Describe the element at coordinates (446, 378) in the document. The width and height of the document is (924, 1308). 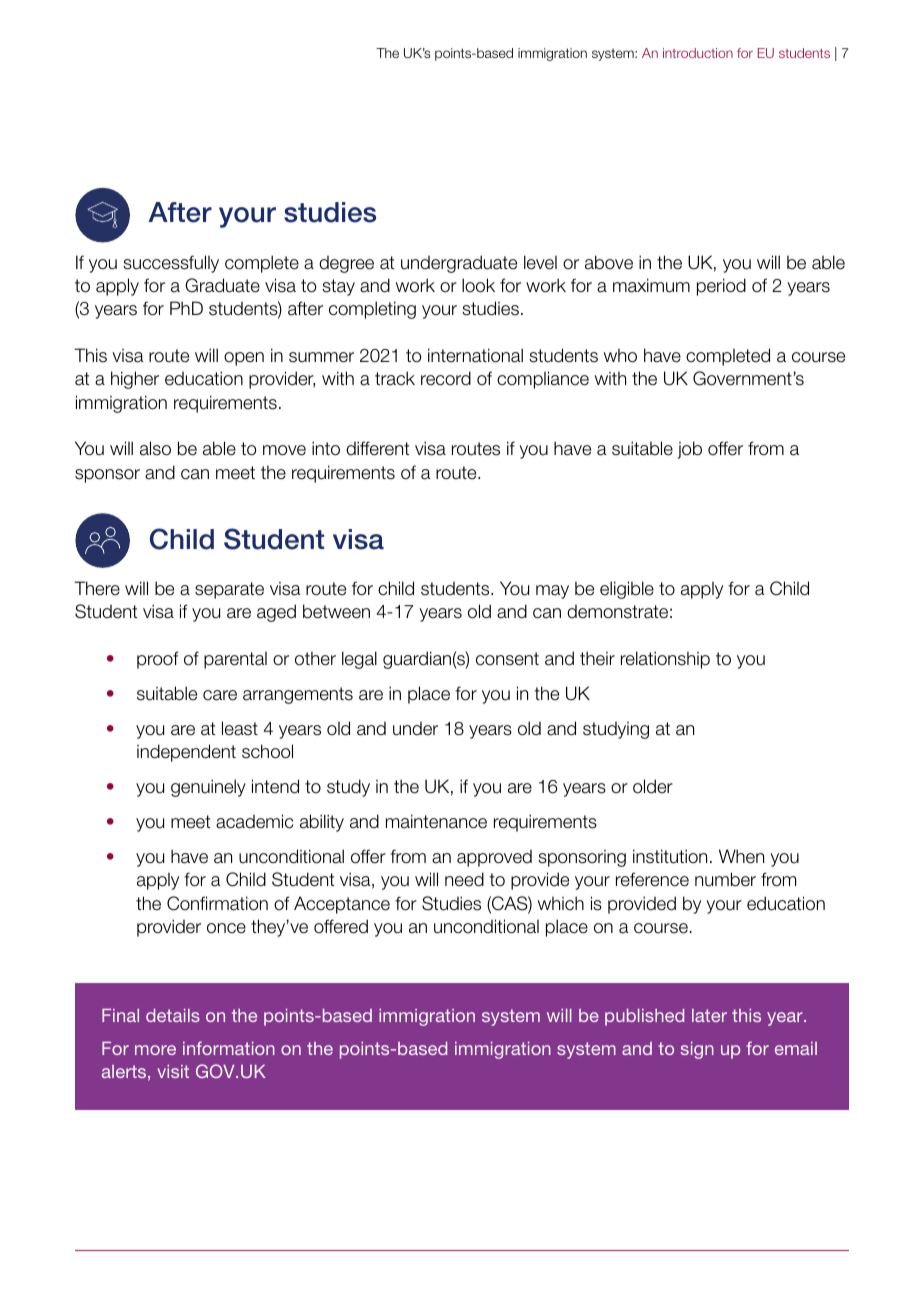
I see `record` at that location.
